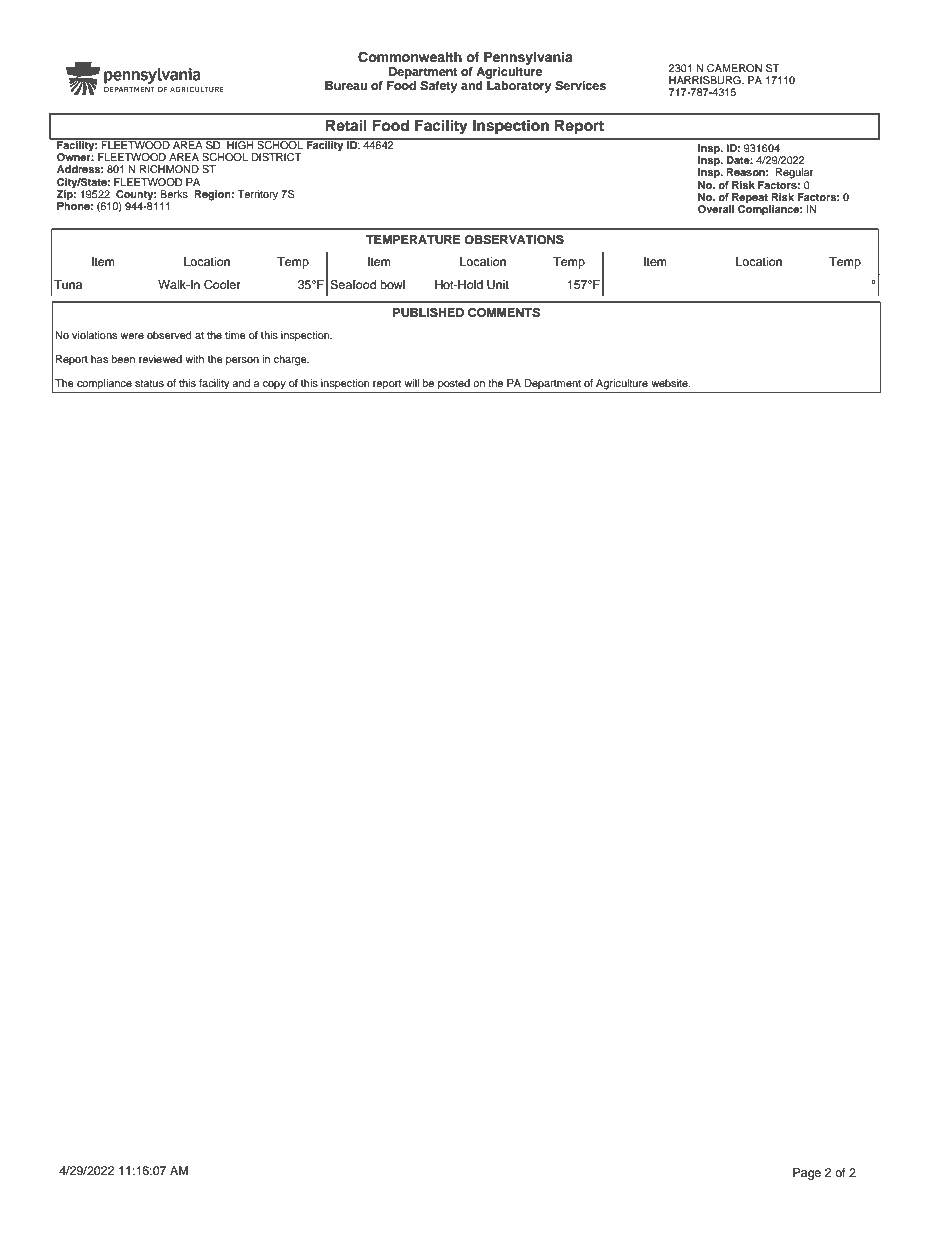 Image resolution: width=952 pixels, height=1233 pixels. I want to click on website, so click(670, 383).
